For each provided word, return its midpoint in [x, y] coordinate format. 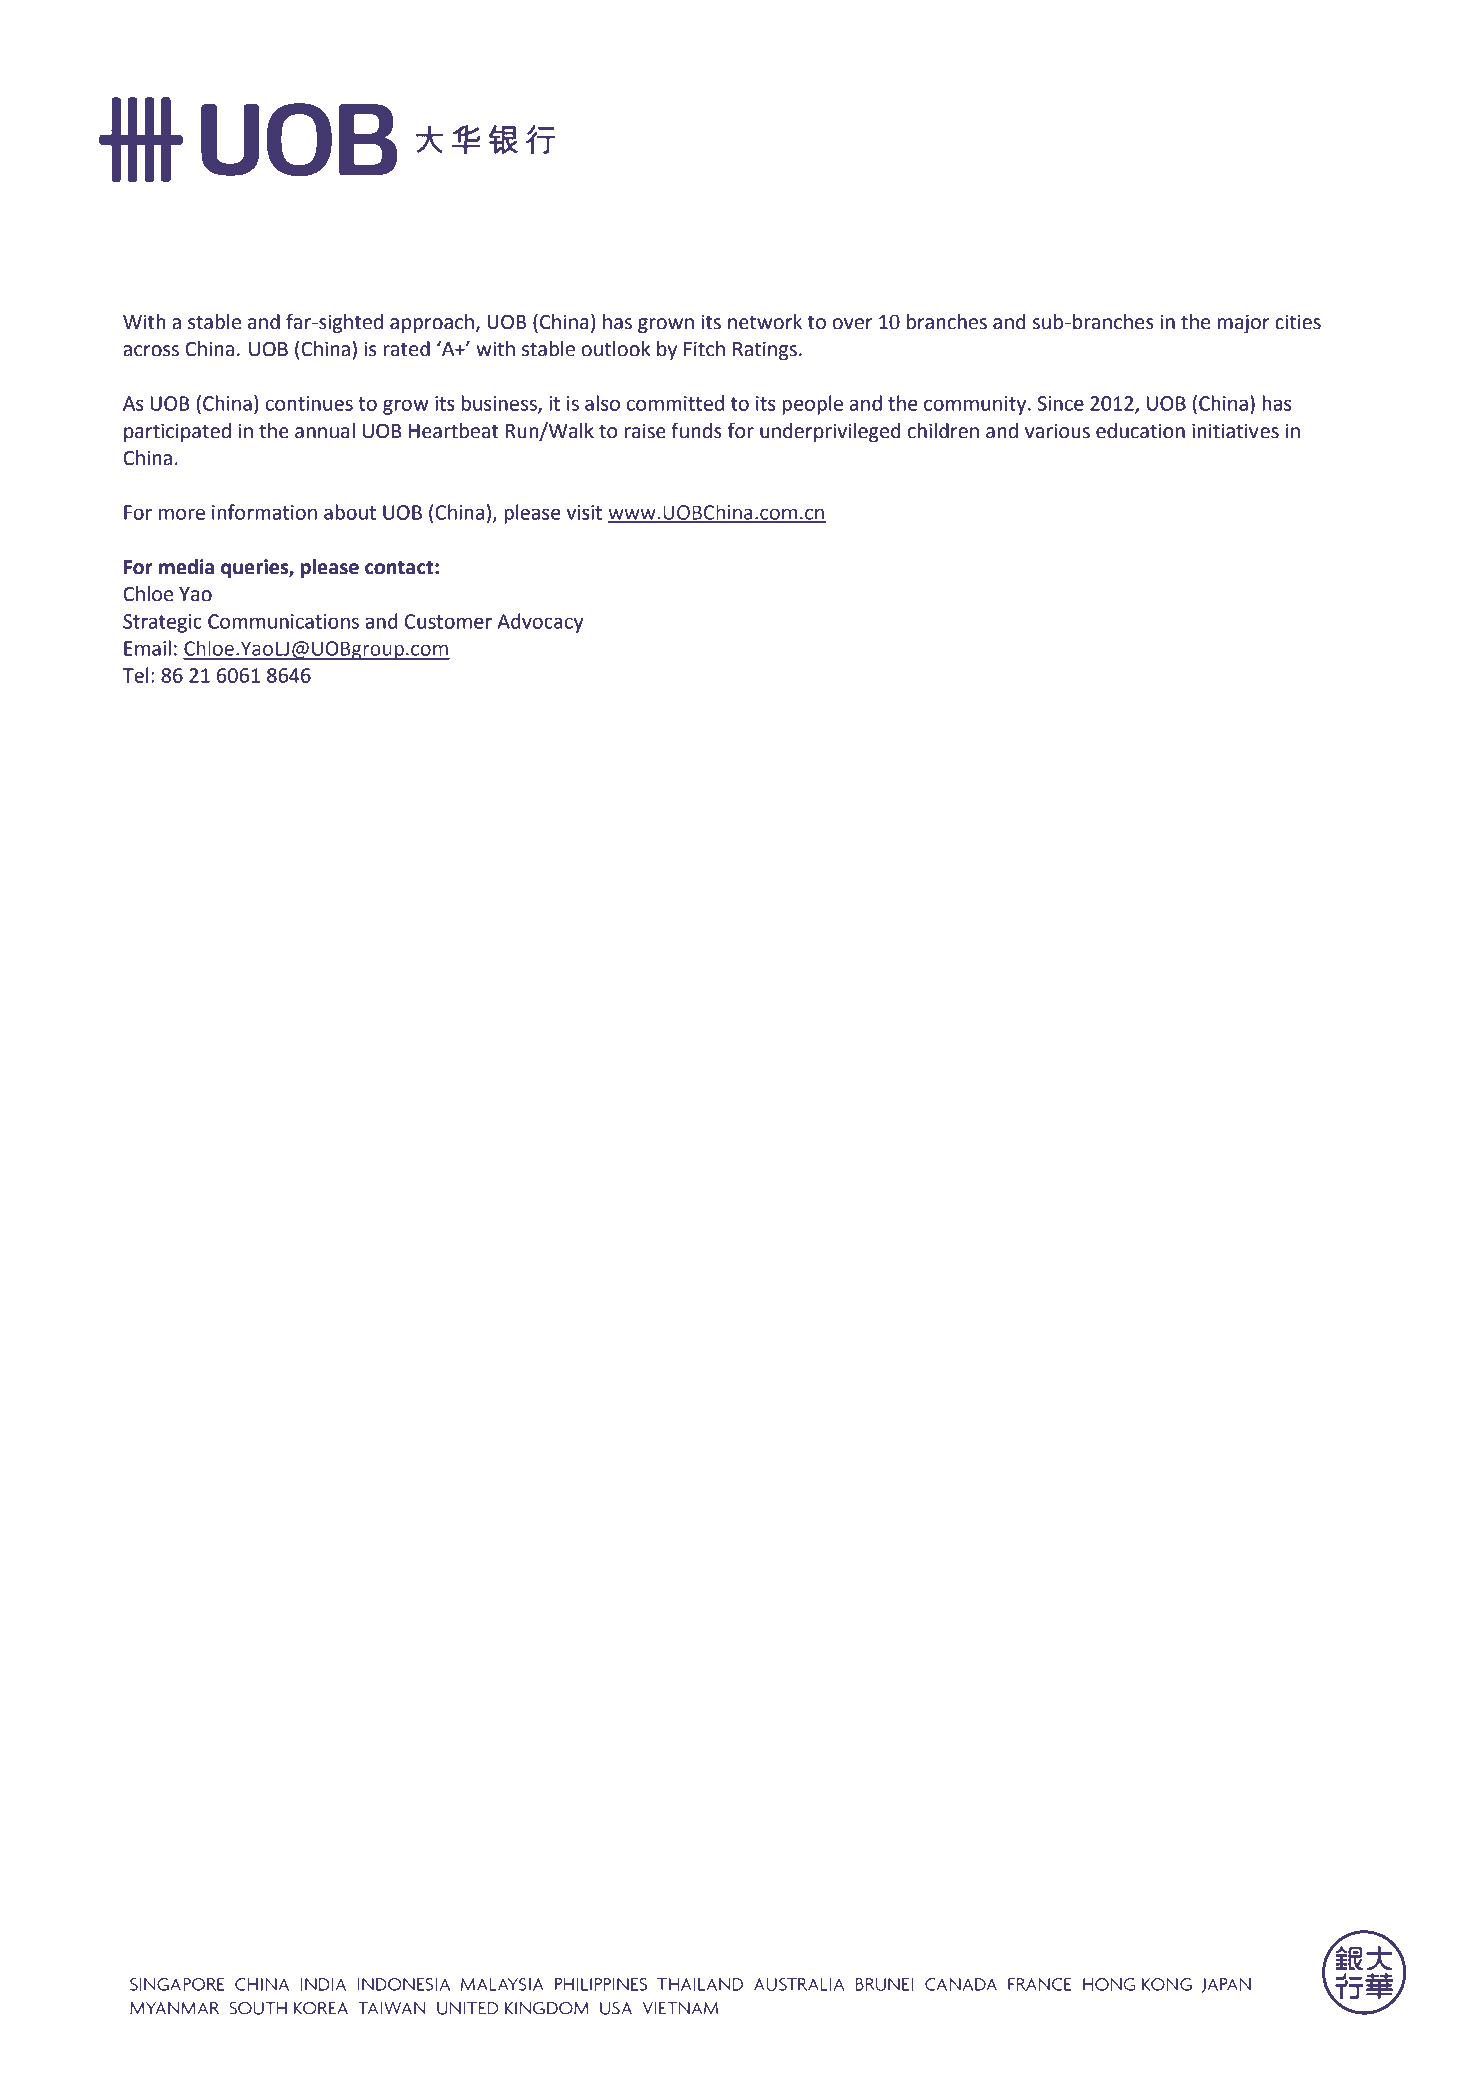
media [186, 567]
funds [696, 430]
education [1140, 431]
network [765, 322]
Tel [135, 675]
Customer [448, 621]
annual [325, 431]
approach [432, 323]
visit [584, 512]
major [1244, 323]
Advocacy [540, 623]
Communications [283, 621]
